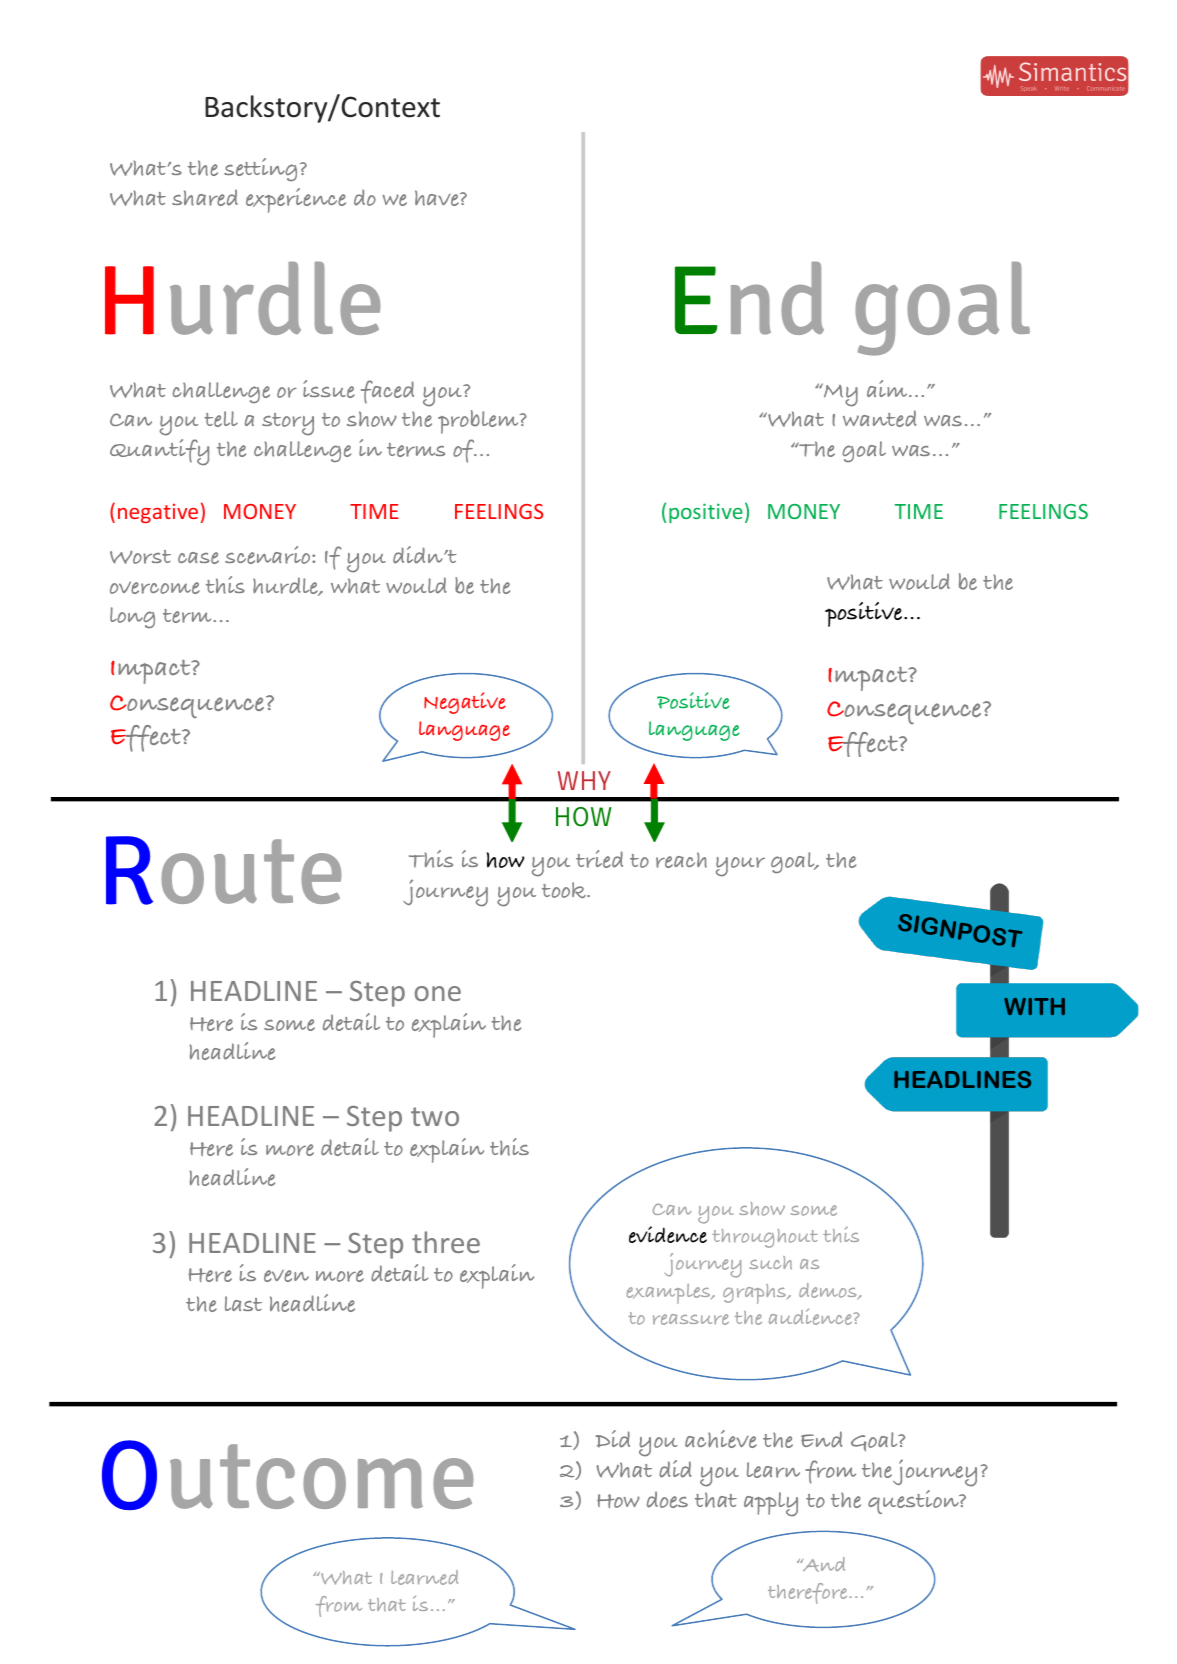  What do you see at coordinates (565, 890) in the screenshot?
I see `took` at bounding box center [565, 890].
